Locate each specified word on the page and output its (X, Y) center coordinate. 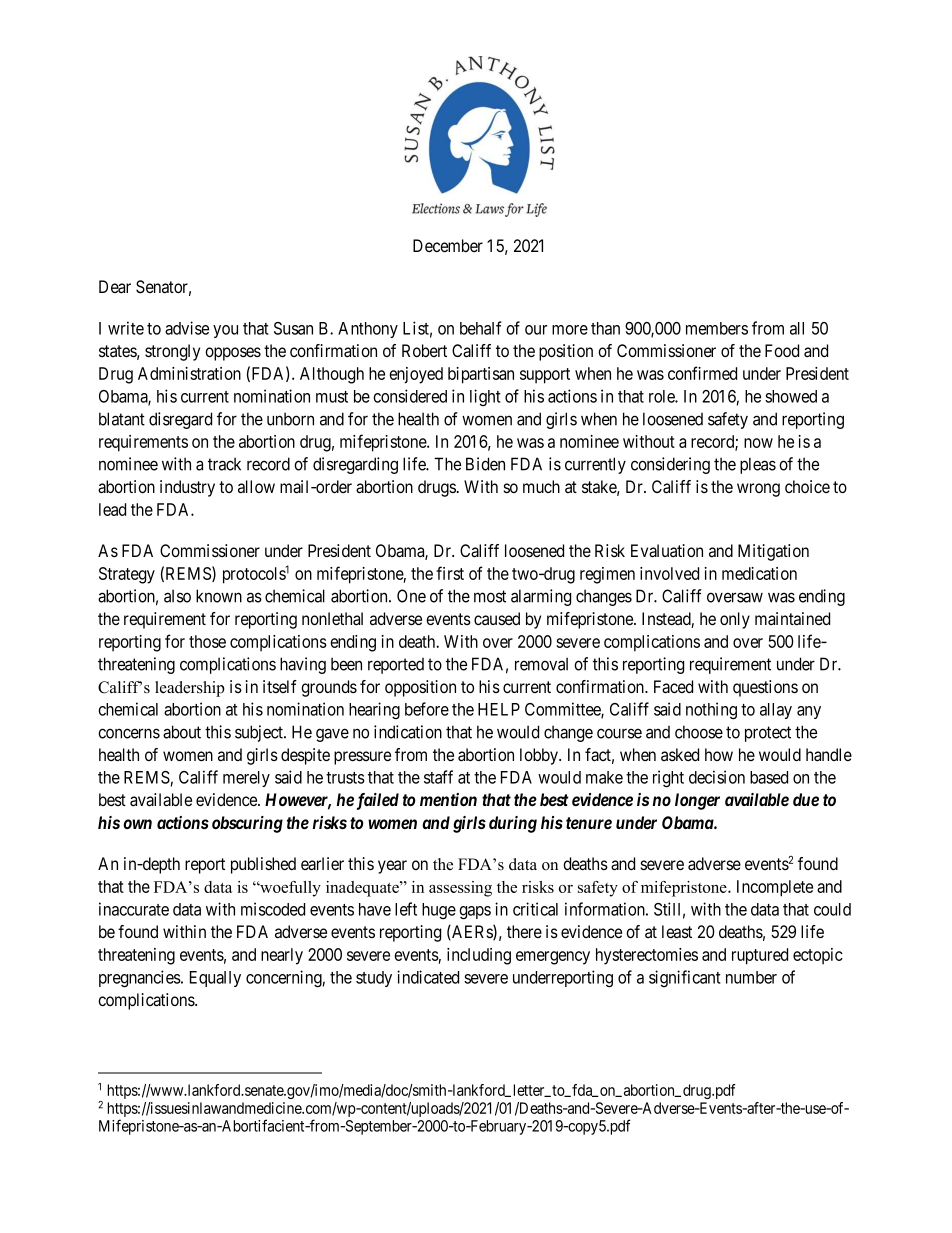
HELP (499, 709)
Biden (485, 464)
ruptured (760, 956)
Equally (215, 979)
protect (768, 734)
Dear (115, 287)
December (448, 245)
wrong (758, 490)
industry (187, 488)
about (182, 732)
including (479, 956)
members (717, 328)
